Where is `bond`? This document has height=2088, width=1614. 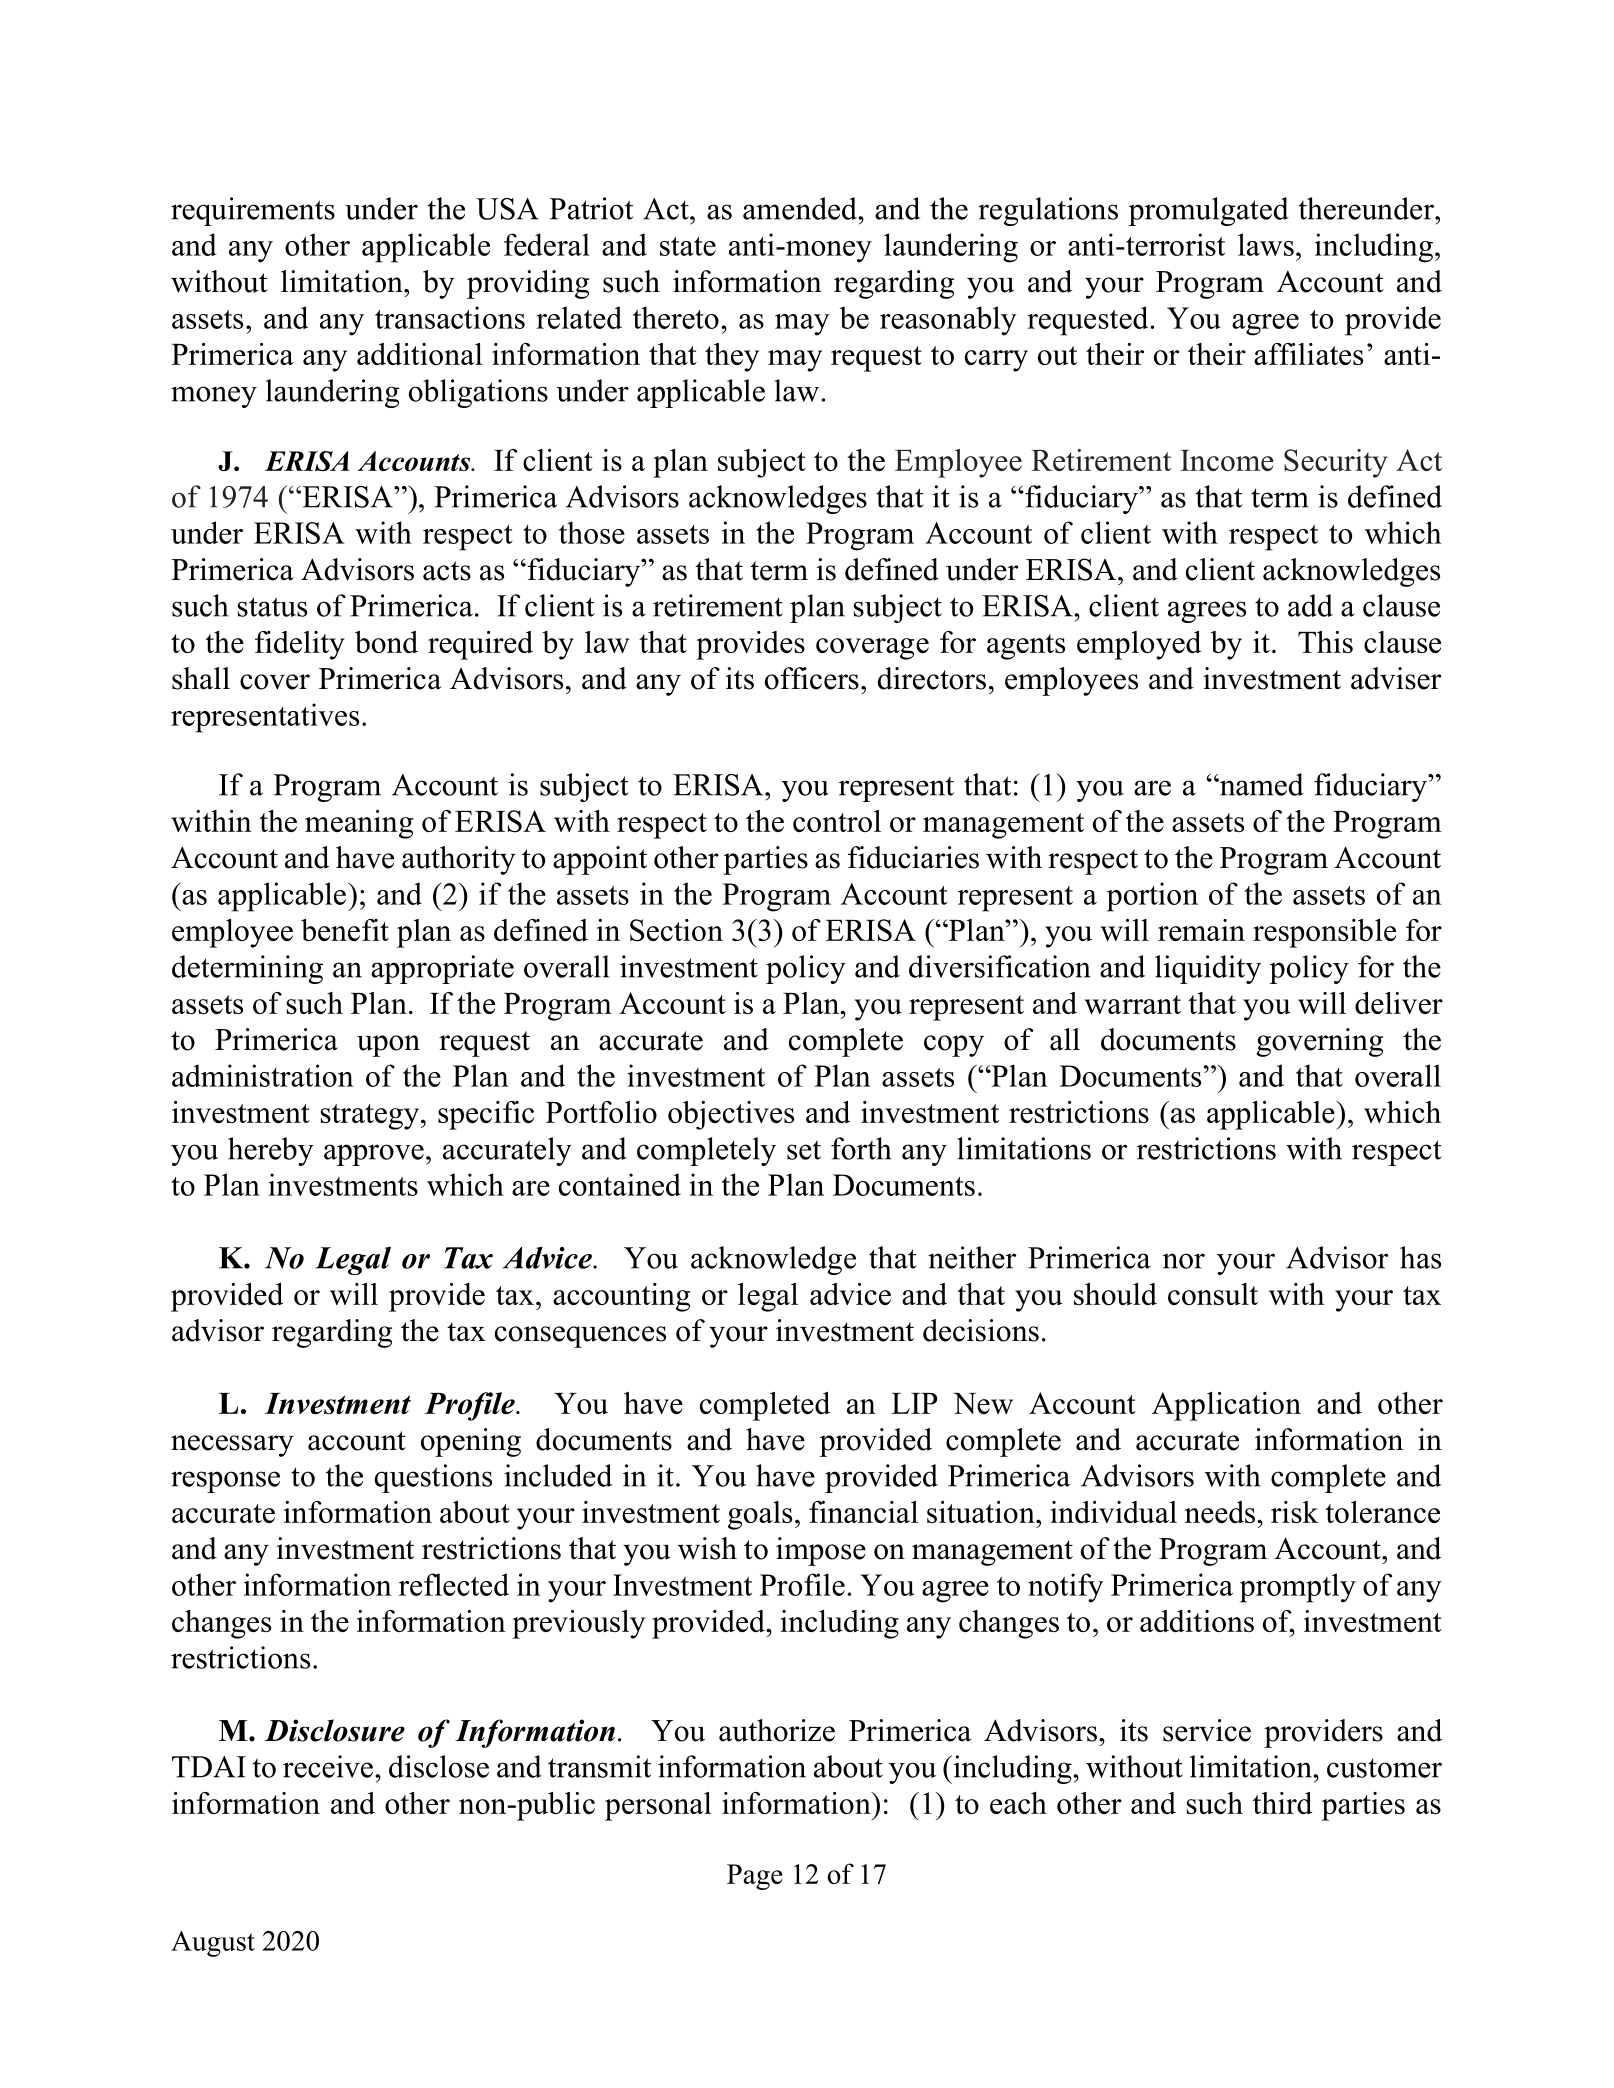 bond is located at coordinates (386, 642).
